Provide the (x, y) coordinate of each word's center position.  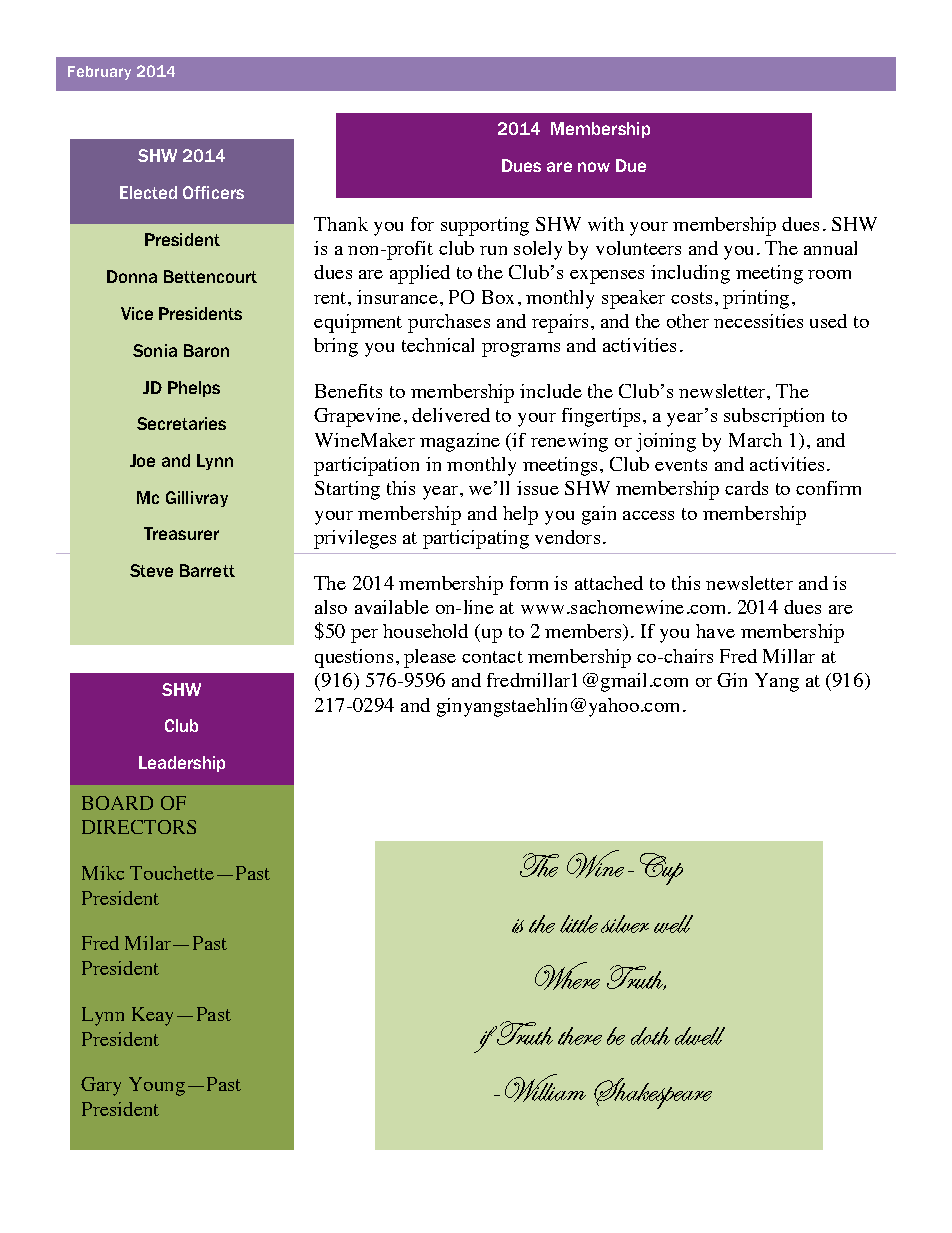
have (715, 631)
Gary (101, 1086)
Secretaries (181, 423)
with (606, 224)
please (430, 658)
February (99, 73)
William (545, 1088)
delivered (451, 415)
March (755, 440)
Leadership (182, 764)
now (594, 167)
